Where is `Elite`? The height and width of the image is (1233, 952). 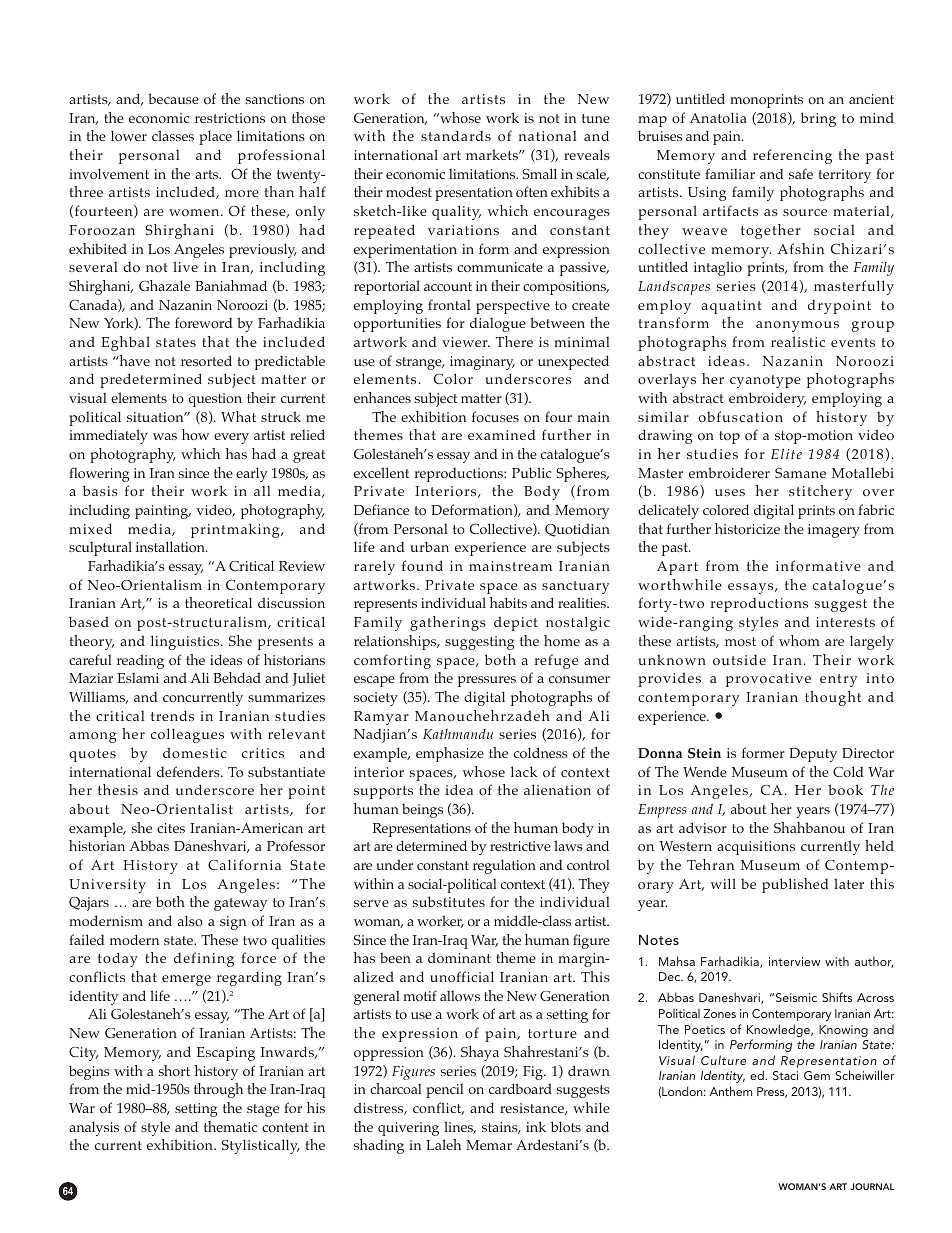
Elite is located at coordinates (786, 453).
